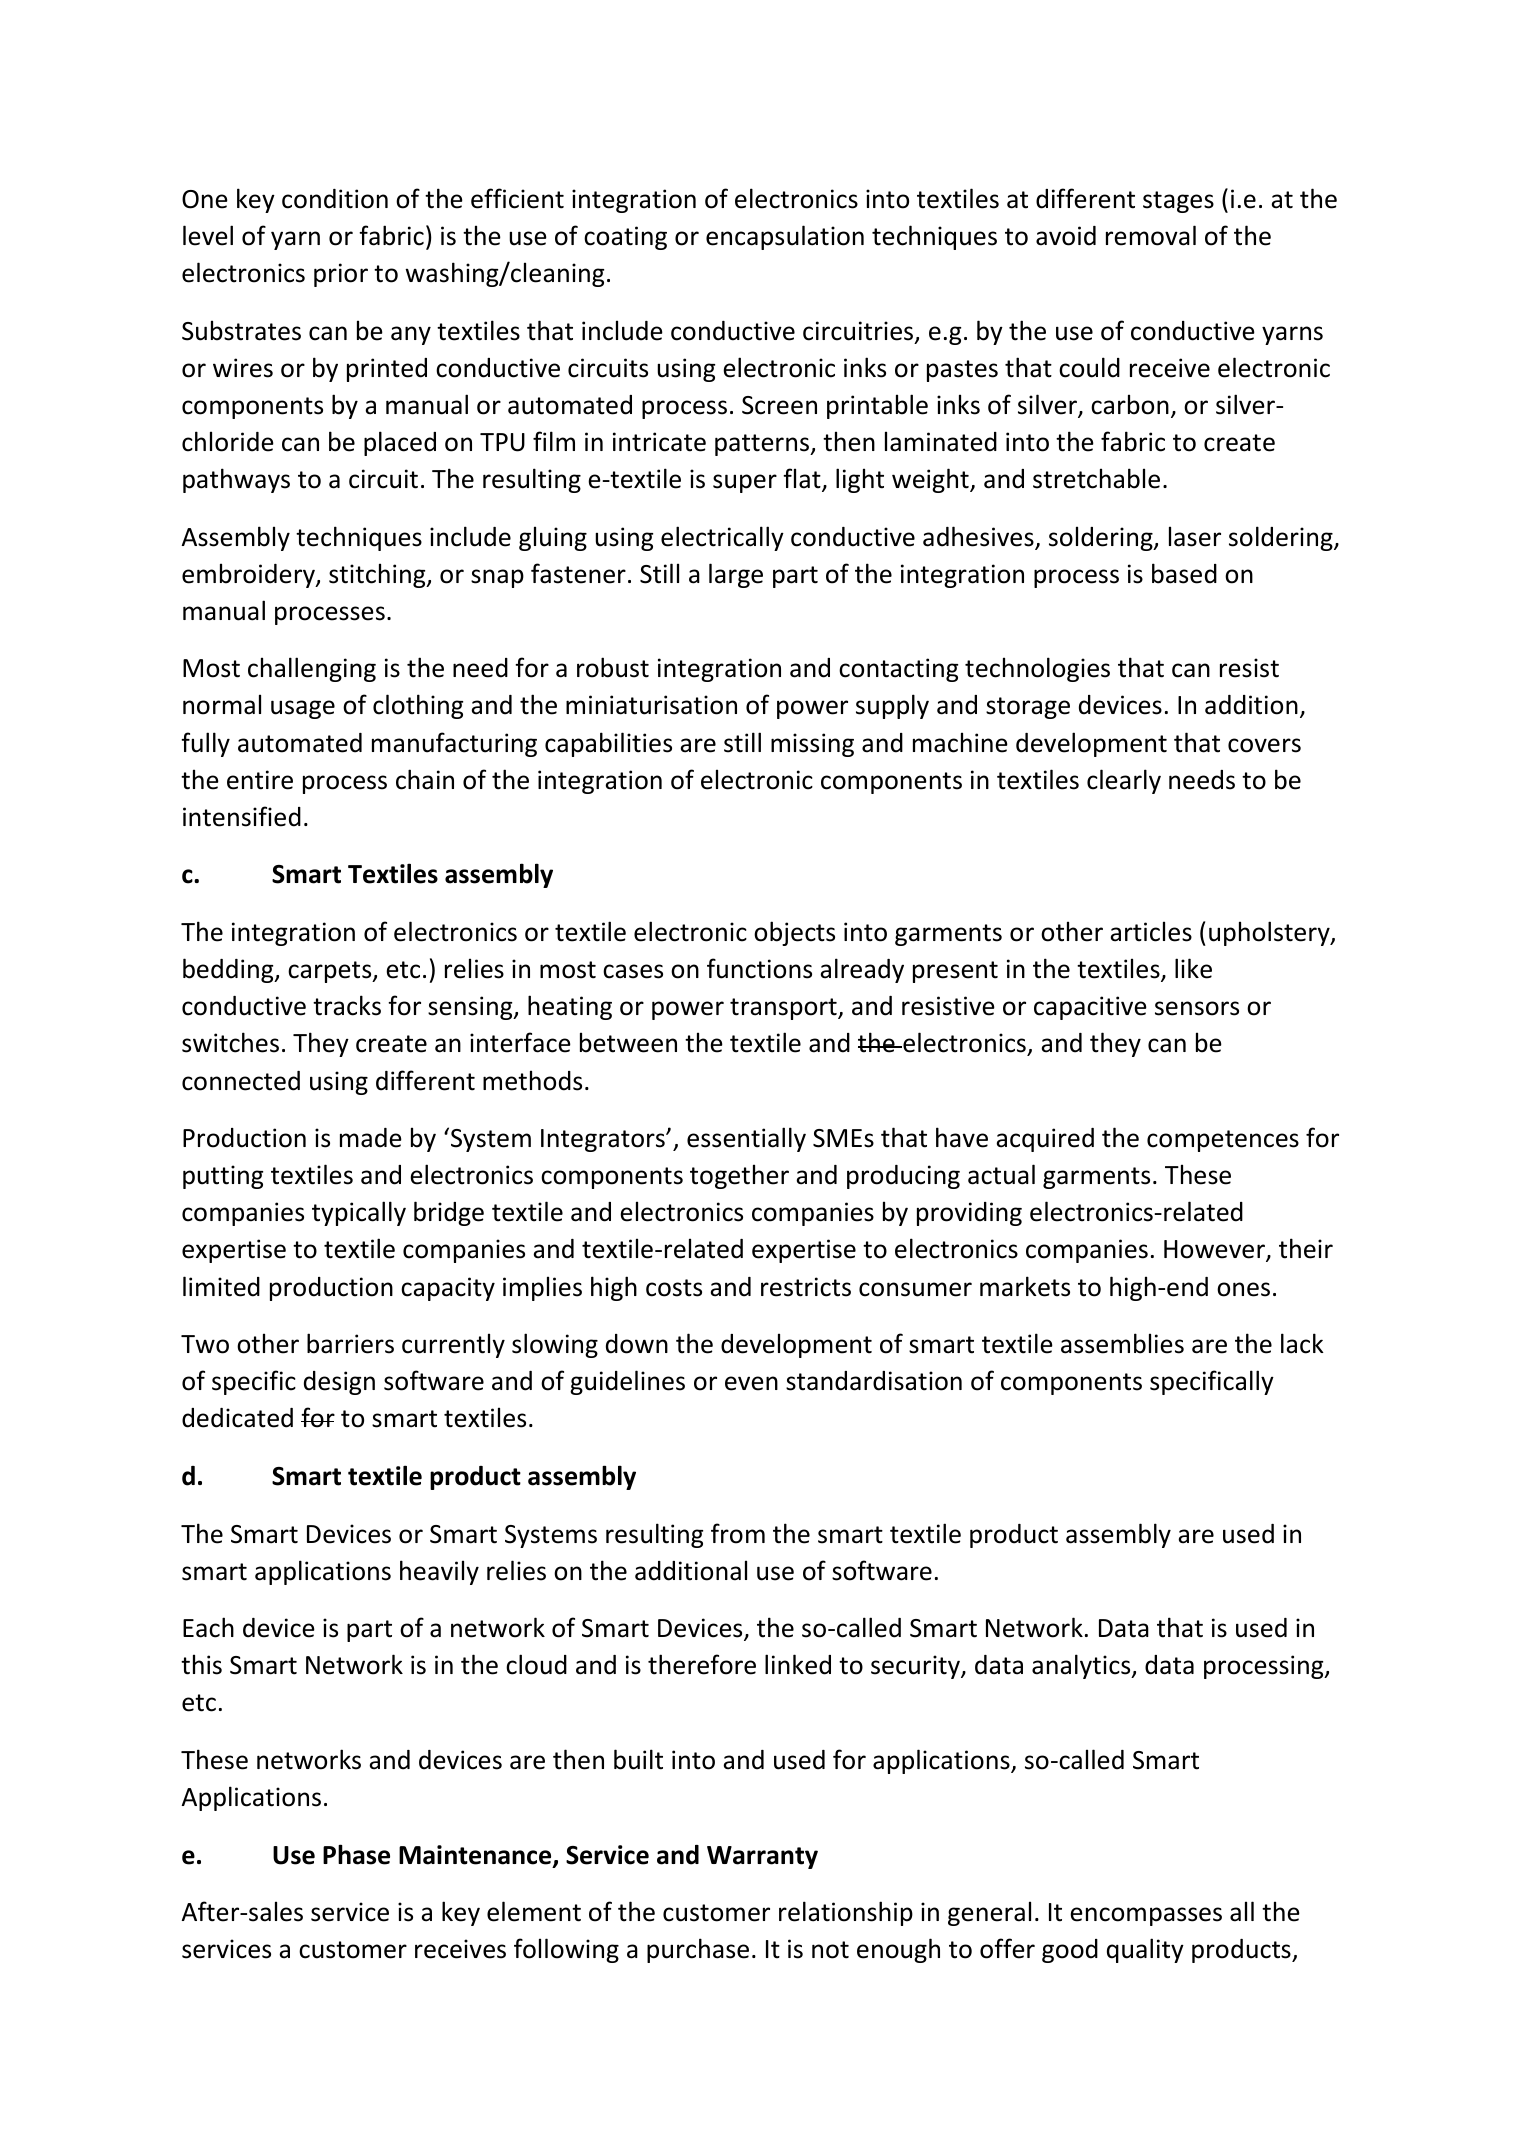  I want to click on Phase, so click(356, 1854).
